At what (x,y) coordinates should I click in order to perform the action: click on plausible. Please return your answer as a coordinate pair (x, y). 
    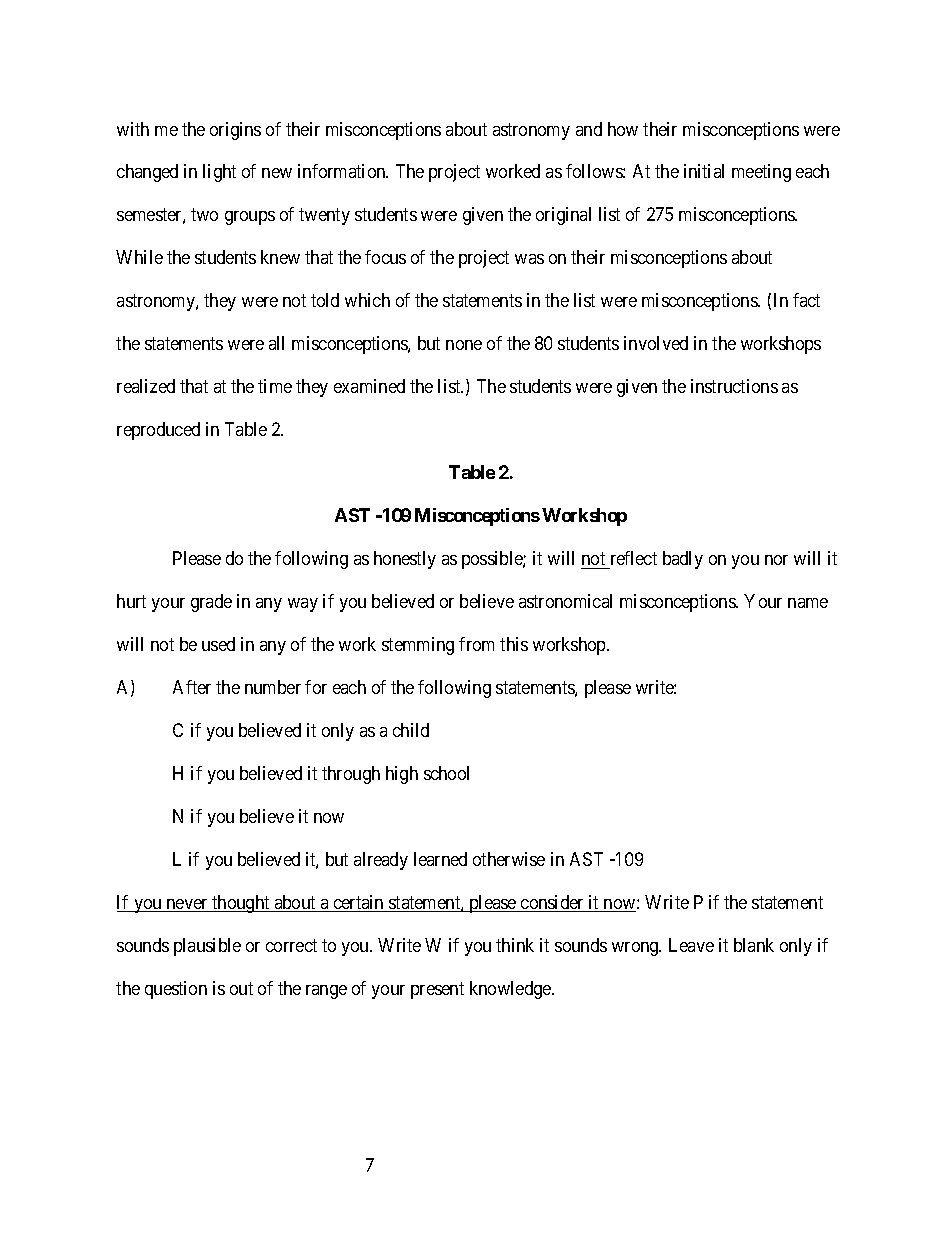
    Looking at the image, I should click on (207, 947).
